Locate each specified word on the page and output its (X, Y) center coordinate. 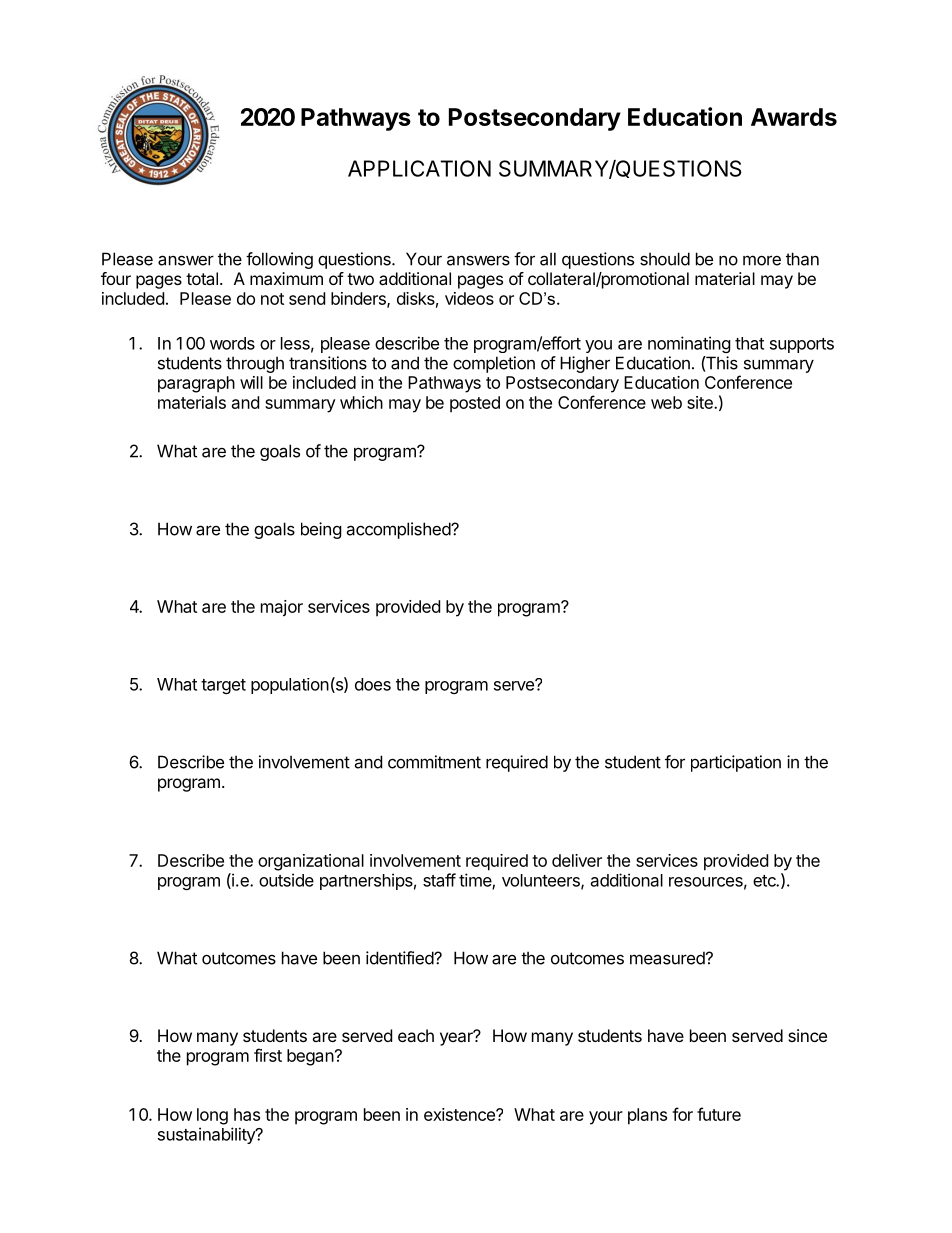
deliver (577, 860)
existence (460, 1114)
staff (439, 880)
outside (286, 880)
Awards (794, 117)
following (279, 260)
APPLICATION (419, 168)
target (223, 686)
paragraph (196, 384)
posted (475, 404)
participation (736, 763)
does (373, 684)
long (212, 1116)
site (701, 402)
